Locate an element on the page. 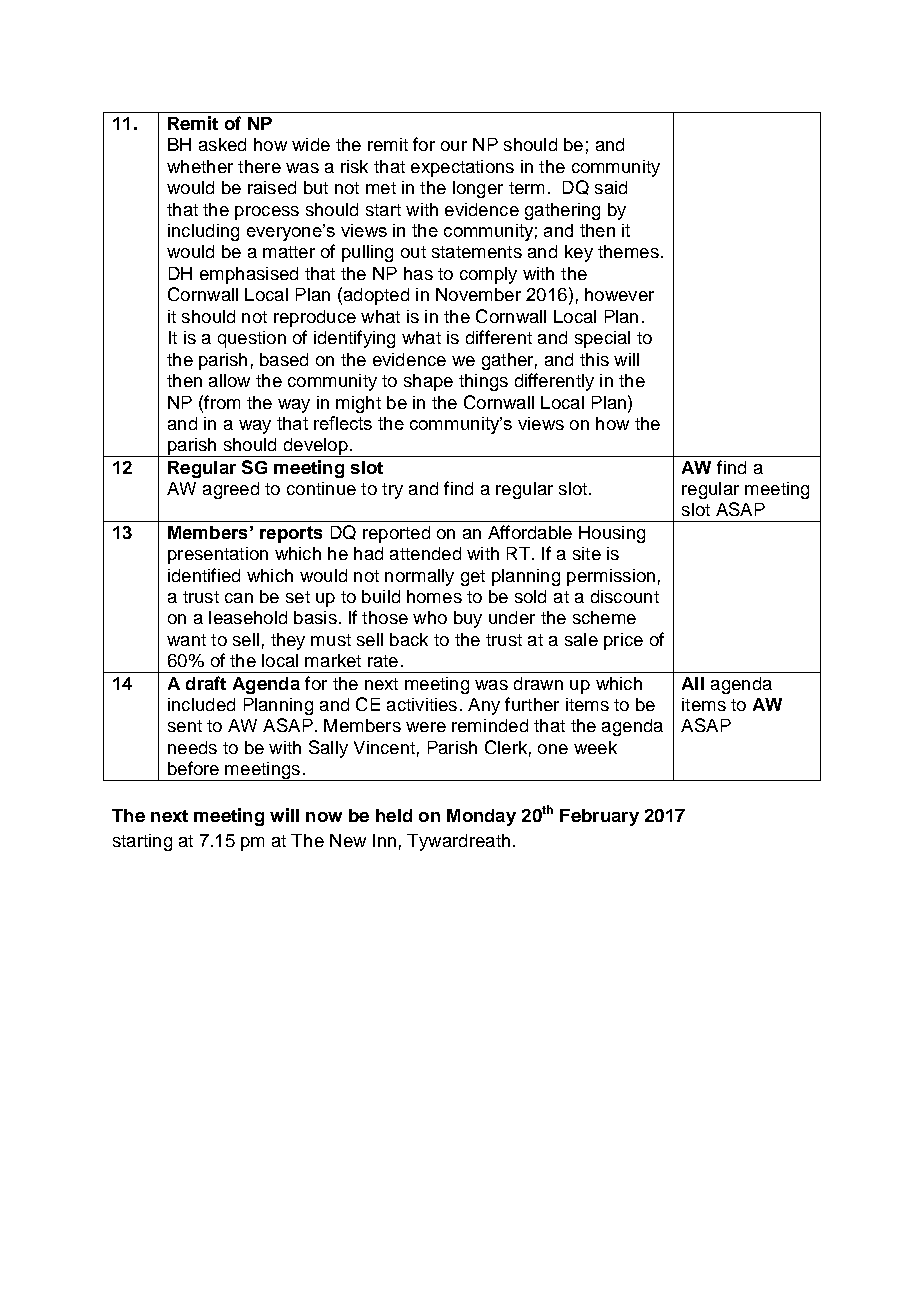  back is located at coordinates (409, 639).
